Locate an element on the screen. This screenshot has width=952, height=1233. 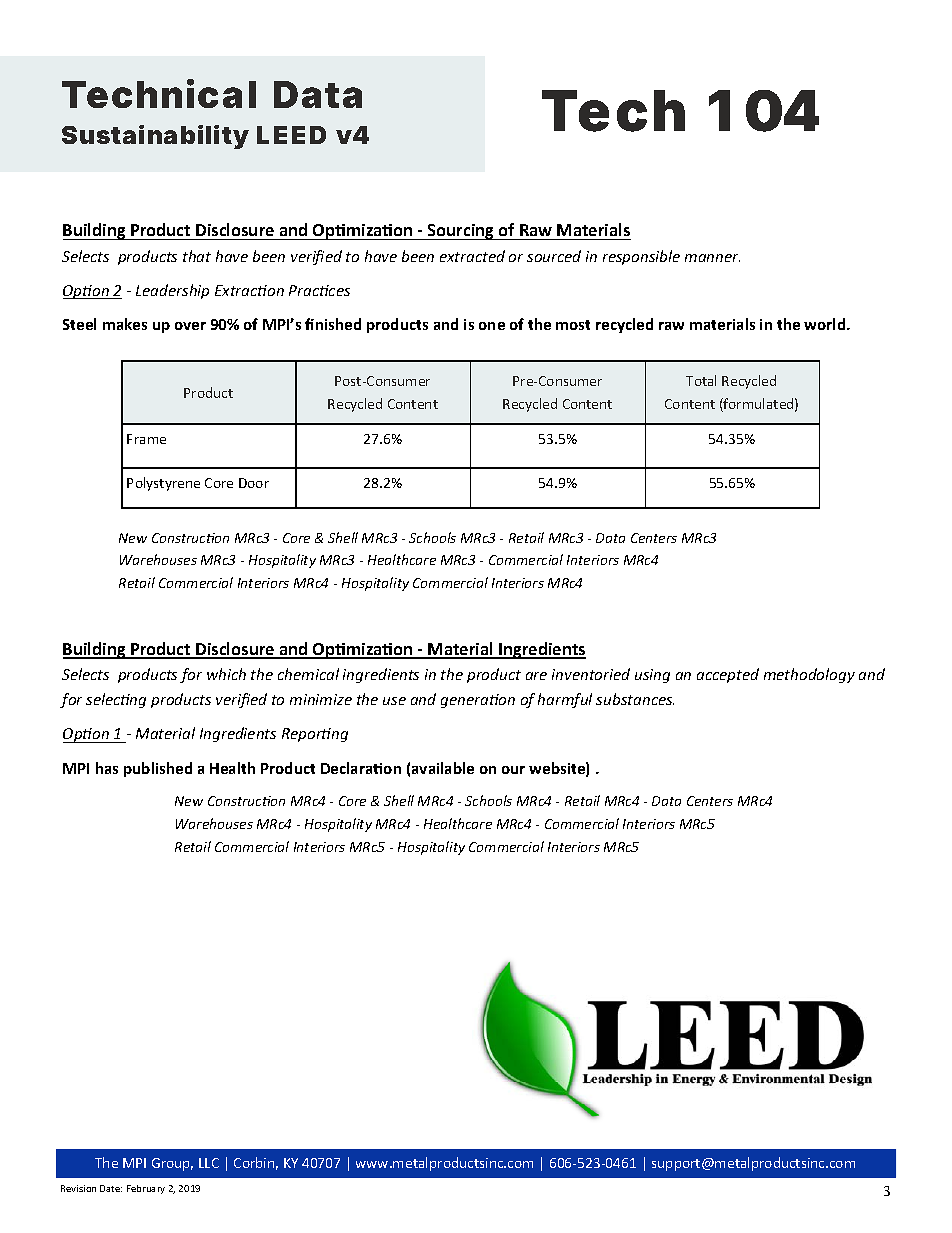
Polystyrene is located at coordinates (163, 484).
